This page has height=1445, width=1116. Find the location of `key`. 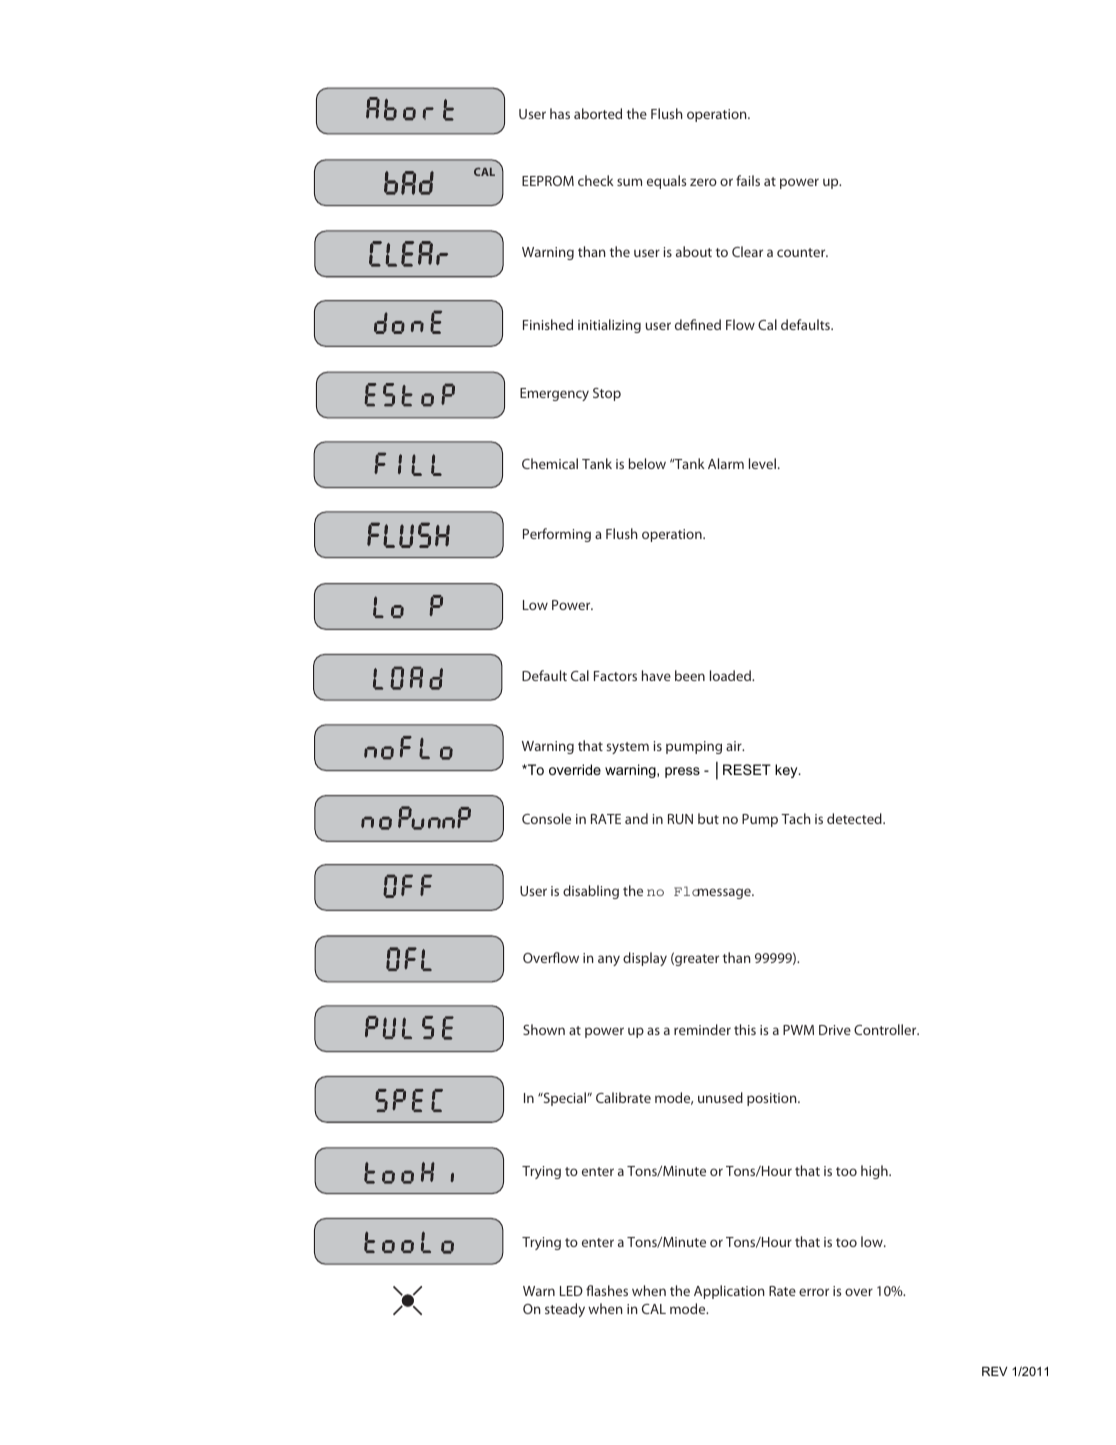

key is located at coordinates (787, 771).
